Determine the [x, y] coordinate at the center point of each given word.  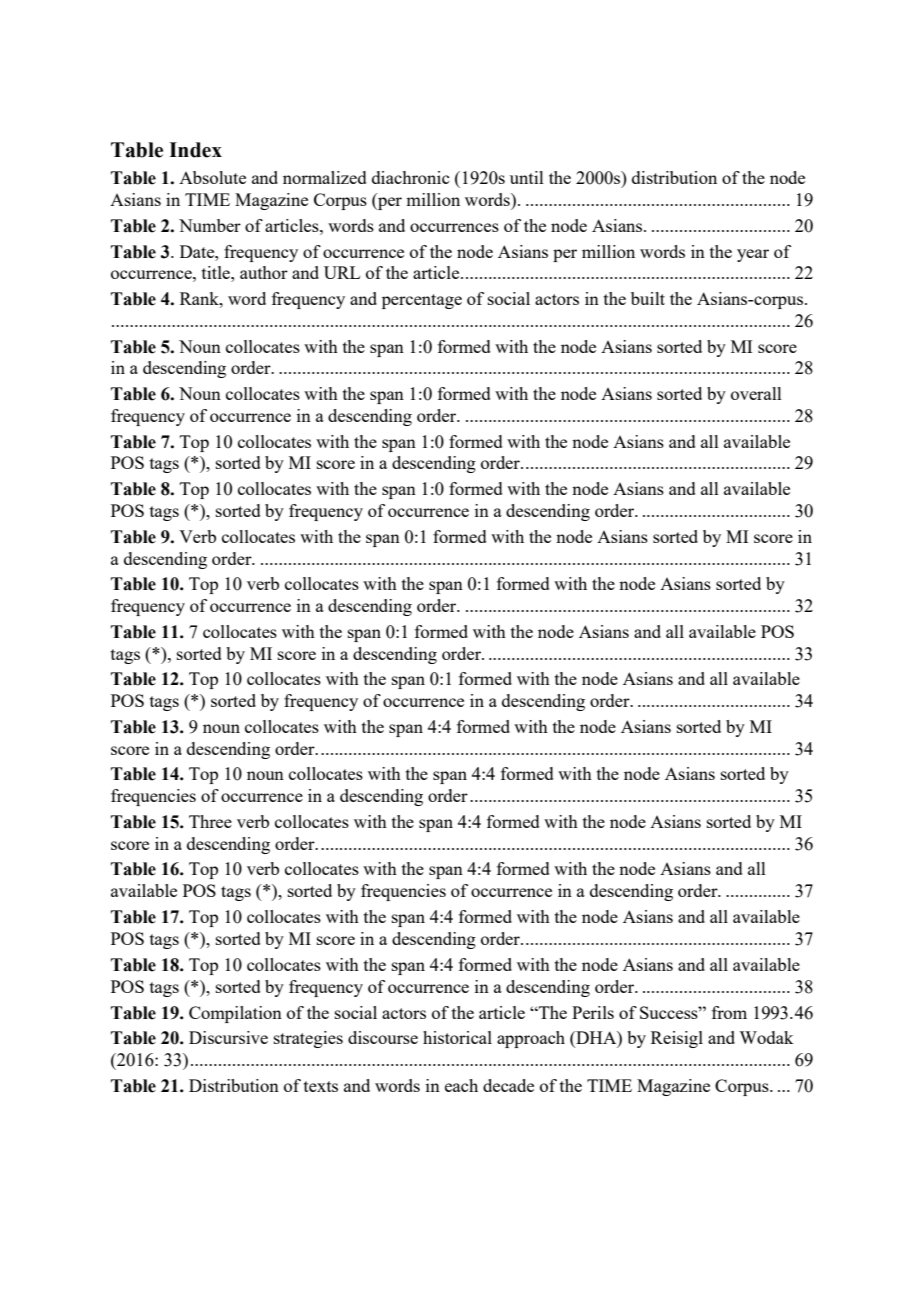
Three [210, 821]
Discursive [228, 1037]
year [753, 255]
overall [756, 393]
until [527, 177]
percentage [422, 301]
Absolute [212, 177]
